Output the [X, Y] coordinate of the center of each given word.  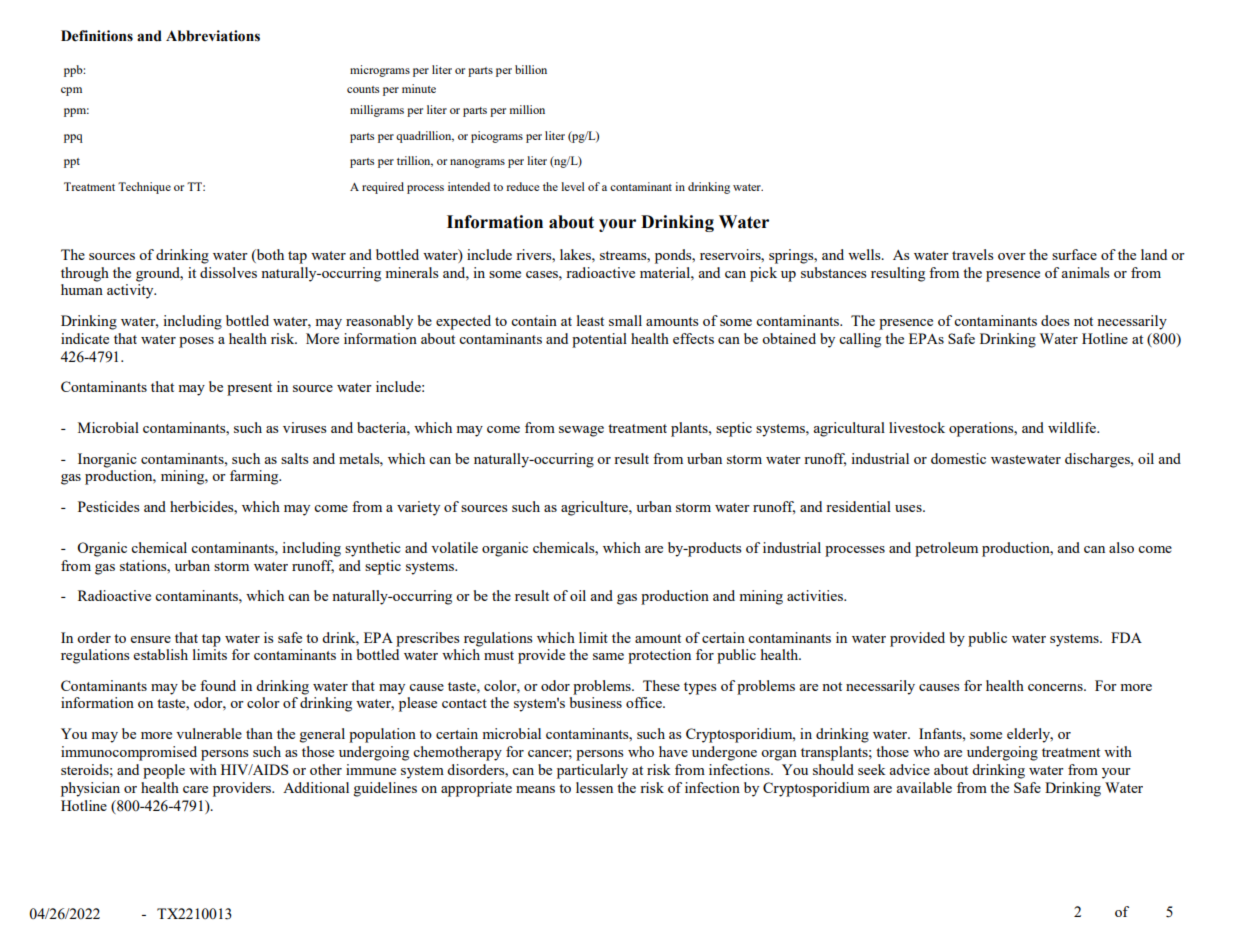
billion [531, 69]
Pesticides [108, 506]
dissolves [228, 272]
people [164, 771]
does [1055, 320]
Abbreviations [213, 36]
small [625, 320]
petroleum [946, 549]
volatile [454, 547]
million [527, 109]
